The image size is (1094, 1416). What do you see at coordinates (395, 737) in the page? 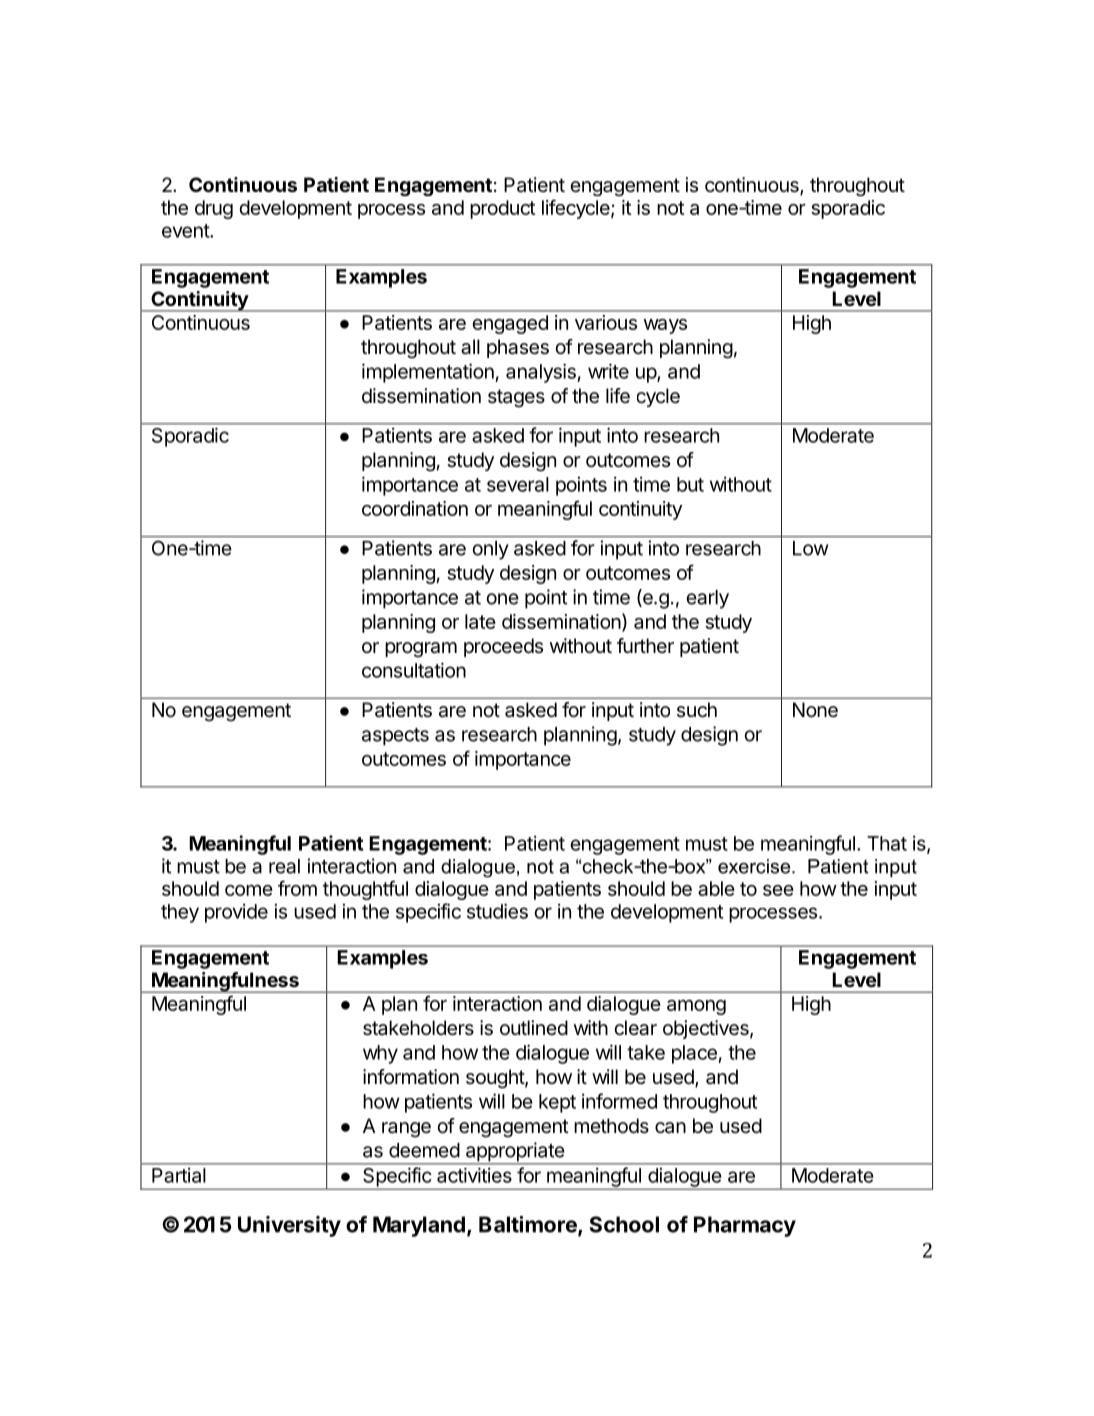
I see `aspects` at bounding box center [395, 737].
